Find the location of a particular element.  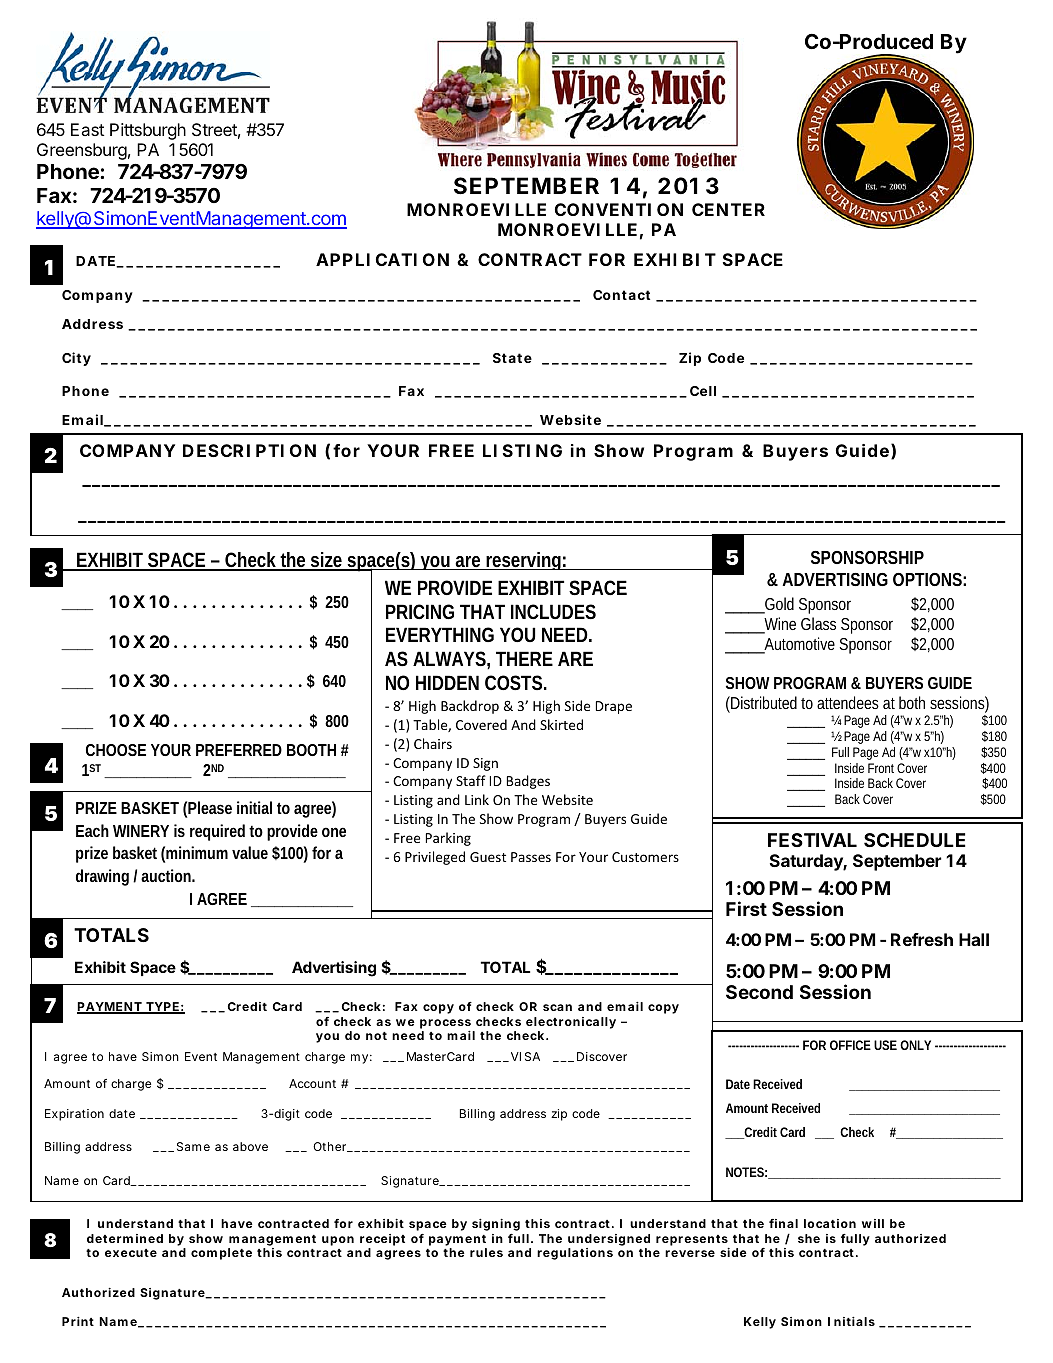

complete is located at coordinates (221, 1254).
